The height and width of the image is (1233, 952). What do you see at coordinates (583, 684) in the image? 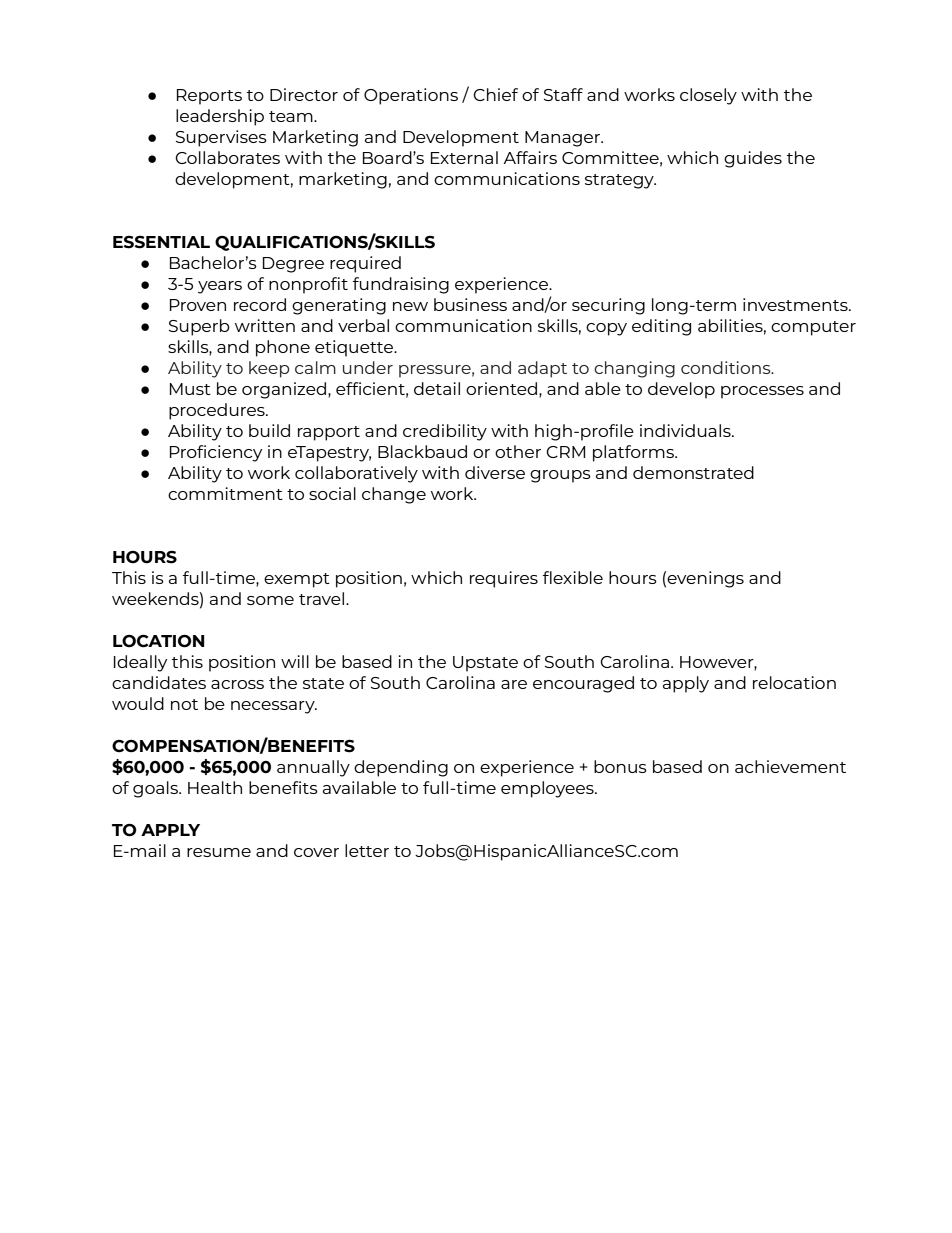
I see `encouraged` at bounding box center [583, 684].
